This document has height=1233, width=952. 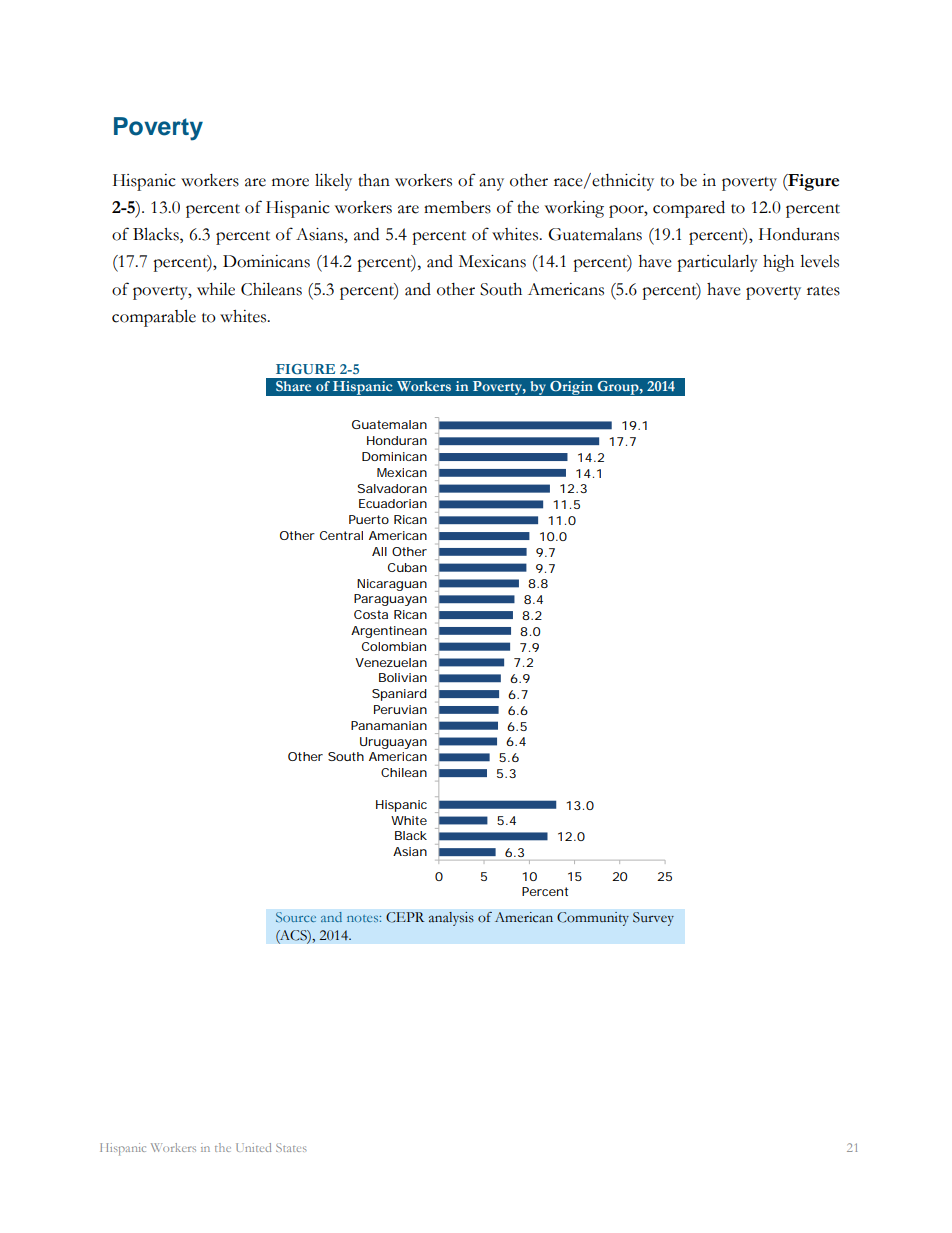 What do you see at coordinates (457, 207) in the document?
I see `members` at bounding box center [457, 207].
